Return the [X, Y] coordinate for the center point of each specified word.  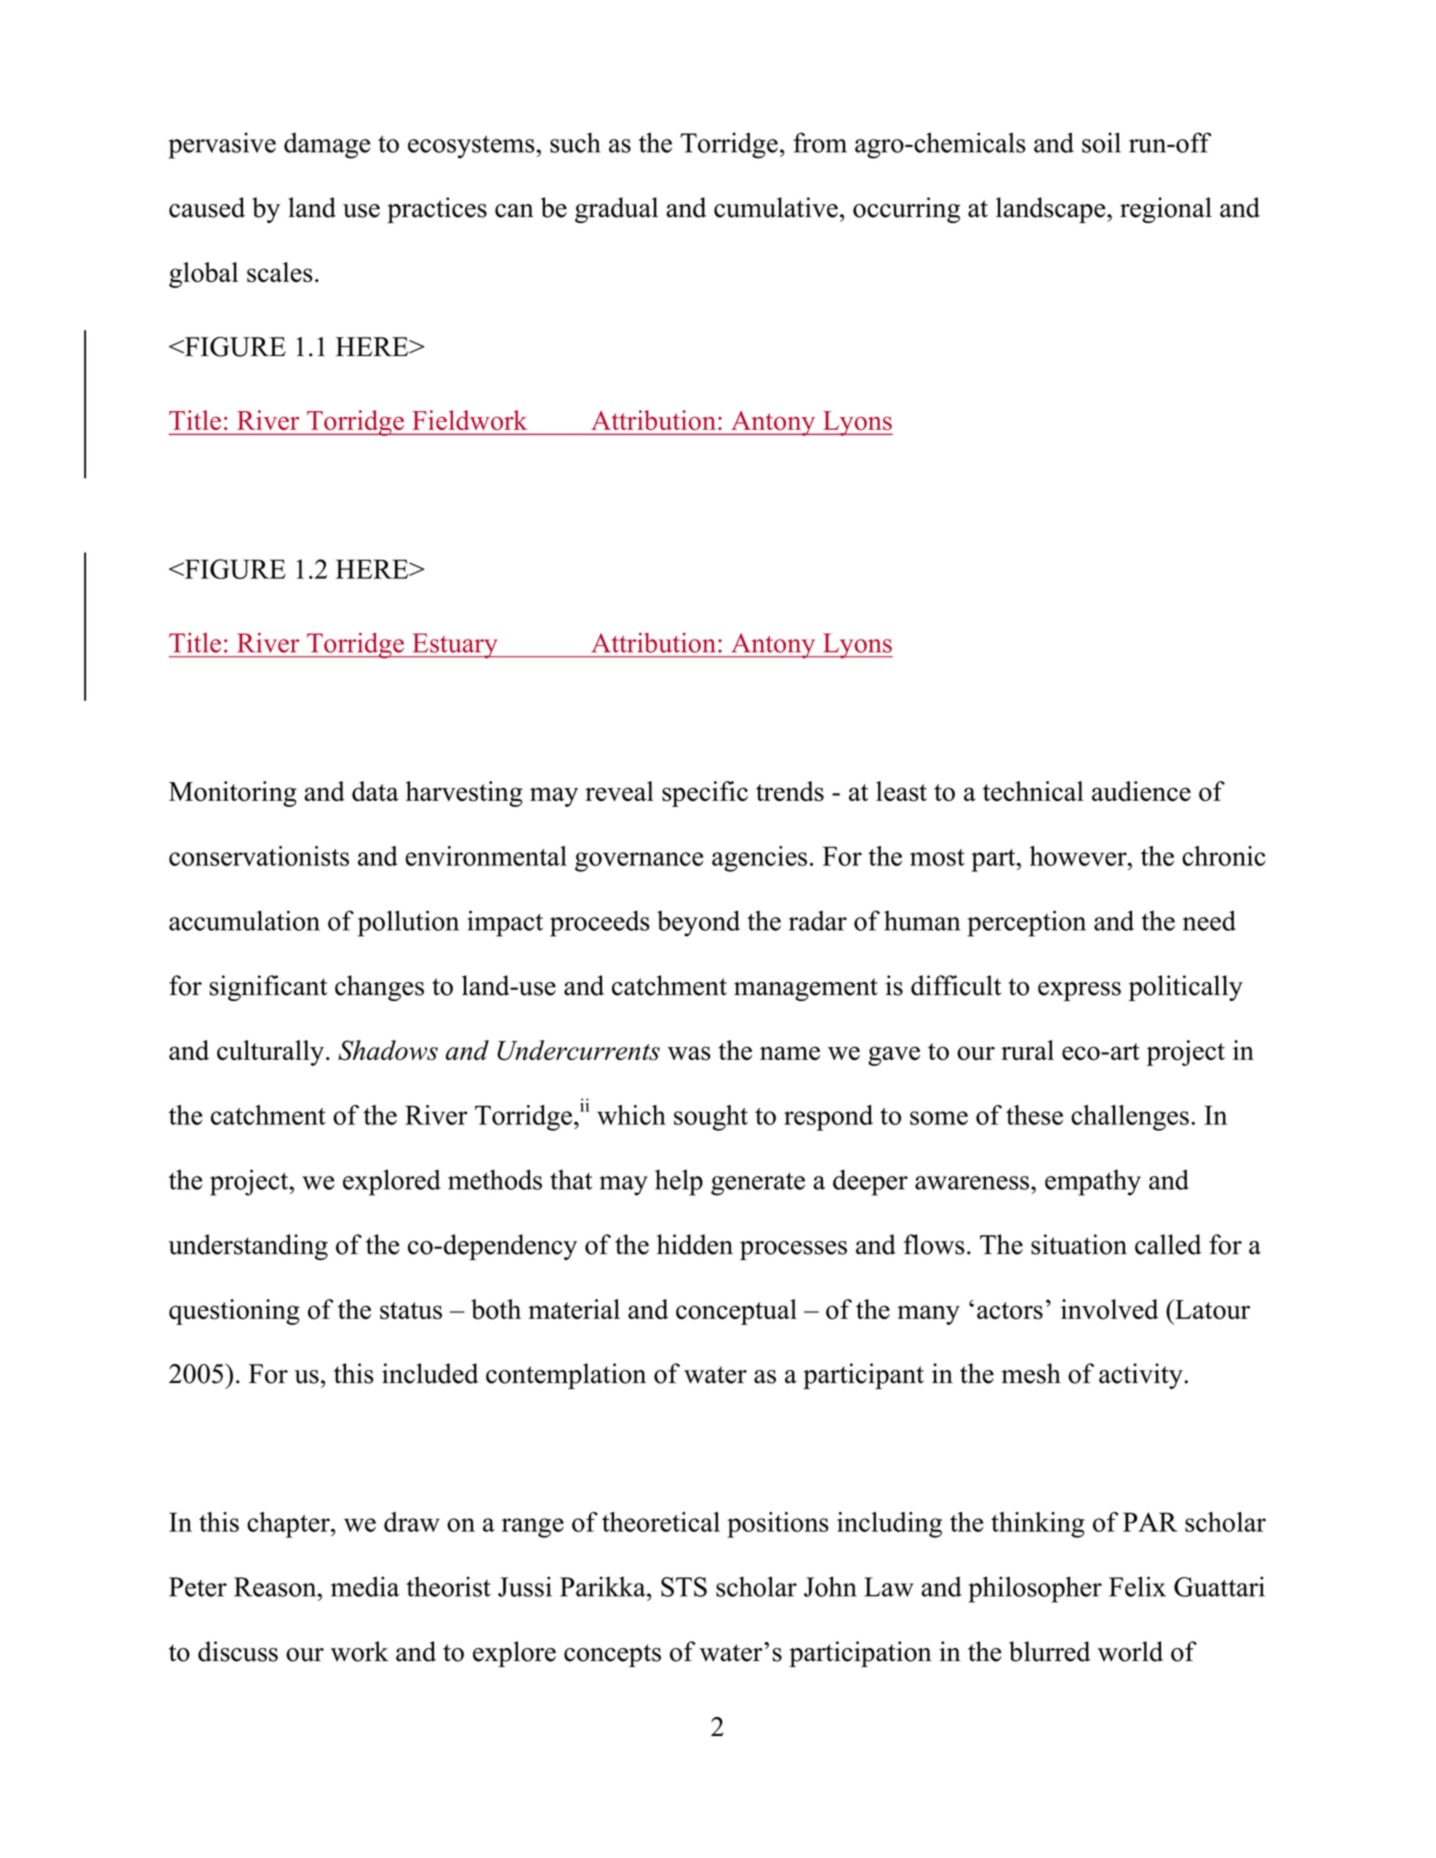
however [1079, 856]
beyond [698, 923]
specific [705, 794]
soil [1101, 142]
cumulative [776, 207]
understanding [248, 1247]
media [365, 1586]
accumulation [244, 920]
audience [1141, 791]
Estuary [455, 646]
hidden [695, 1244]
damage [327, 146]
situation [1079, 1244]
